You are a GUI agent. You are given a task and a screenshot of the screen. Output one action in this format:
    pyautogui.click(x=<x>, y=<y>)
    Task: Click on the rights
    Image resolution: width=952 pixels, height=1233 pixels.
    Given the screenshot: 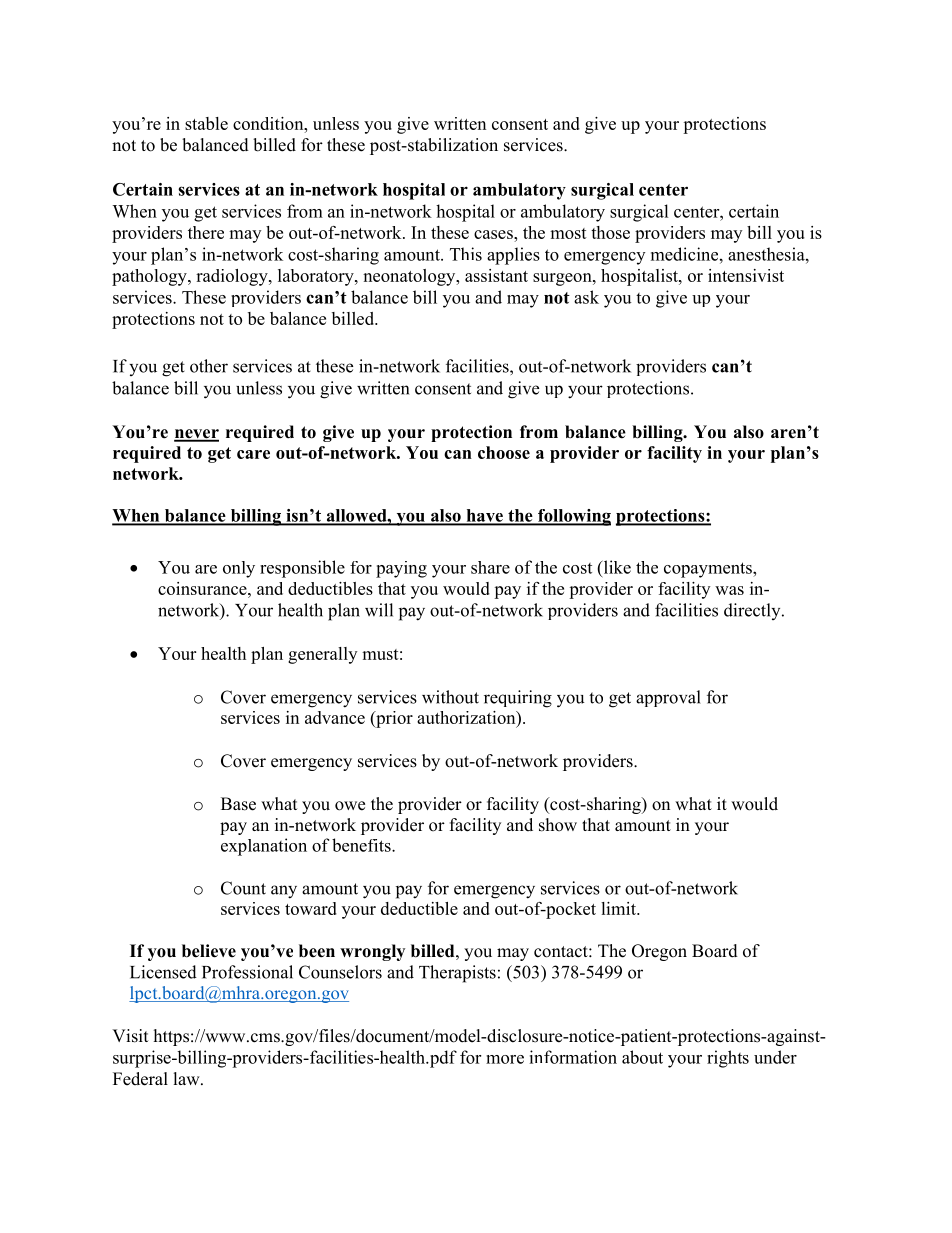 What is the action you would take?
    pyautogui.click(x=728, y=1059)
